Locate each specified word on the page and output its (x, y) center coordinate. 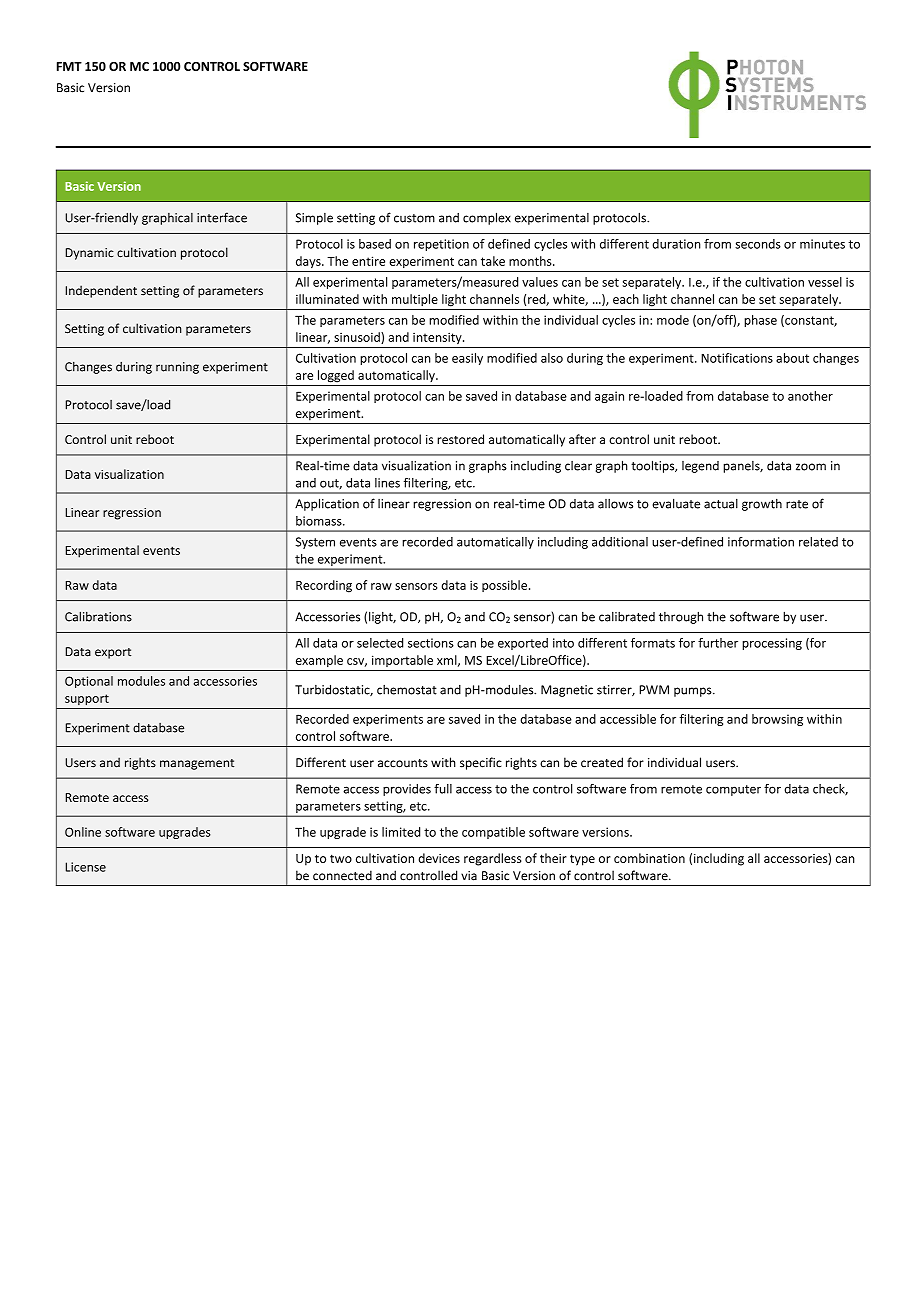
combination (649, 858)
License (85, 867)
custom (414, 218)
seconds (758, 244)
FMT (69, 66)
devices (439, 858)
